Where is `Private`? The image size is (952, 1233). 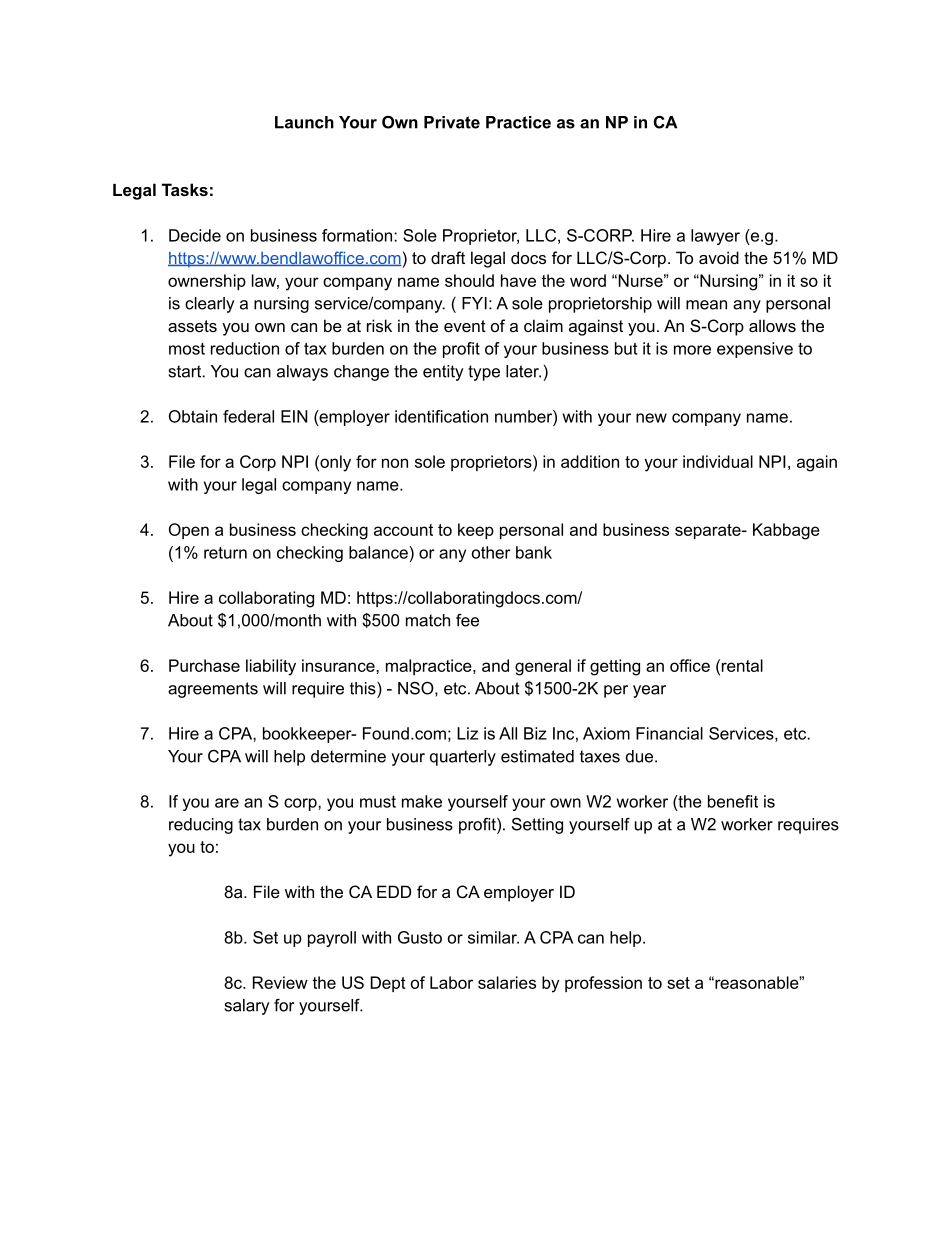
Private is located at coordinates (452, 122).
